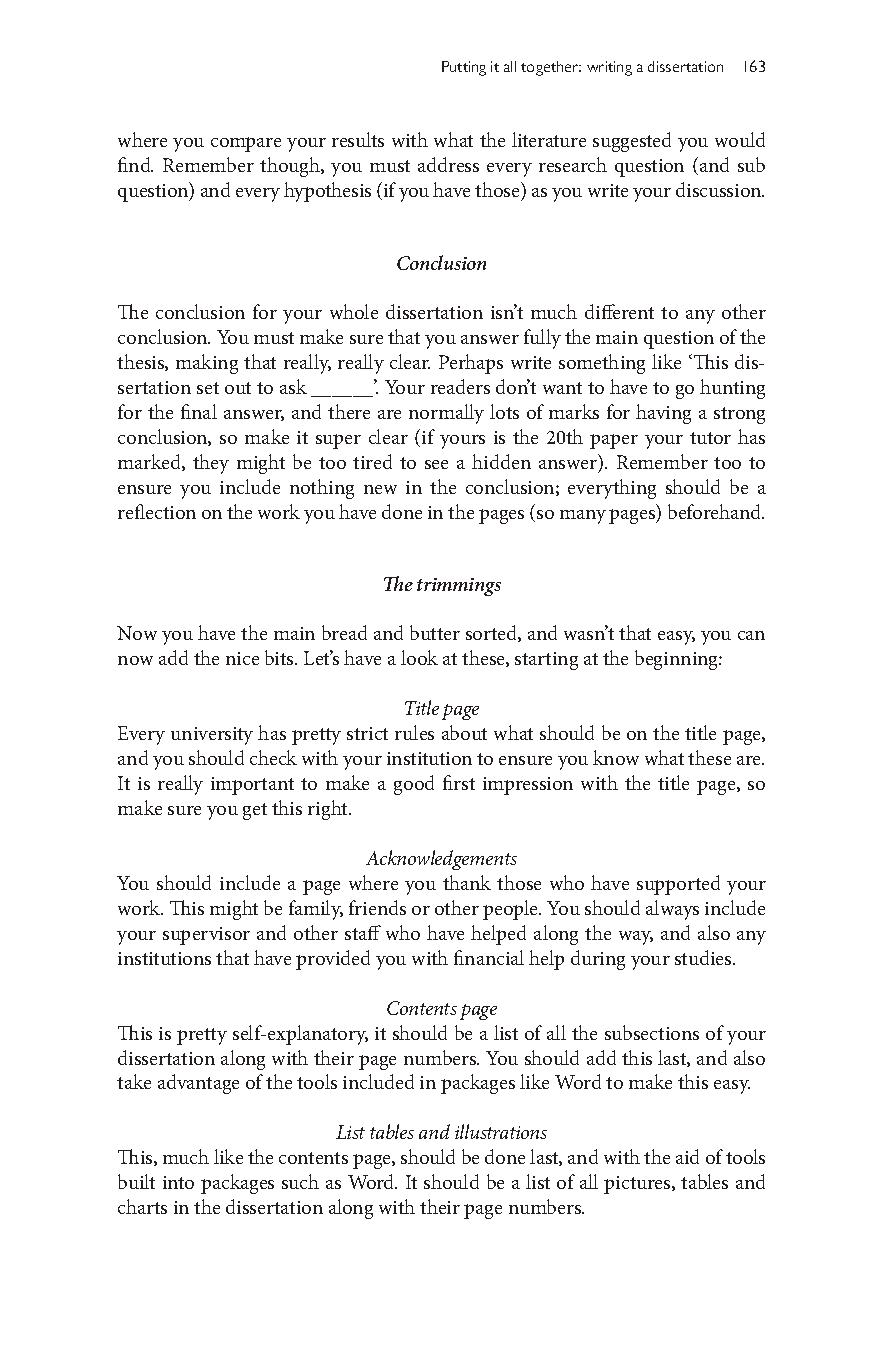 This screenshot has height=1351, width=896. I want to click on family, so click(316, 910).
